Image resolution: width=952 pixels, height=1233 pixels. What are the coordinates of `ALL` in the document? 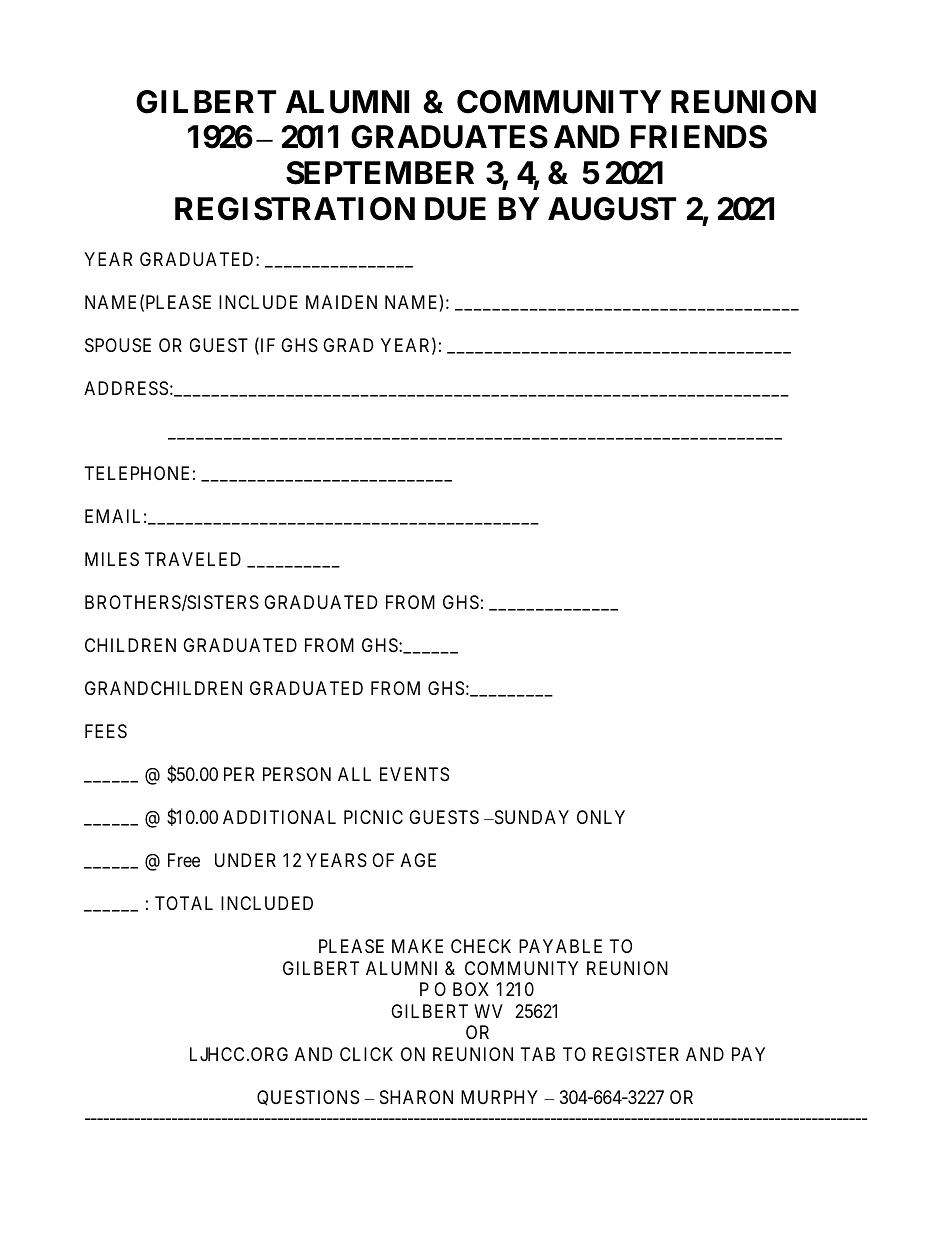 It's located at (354, 774).
